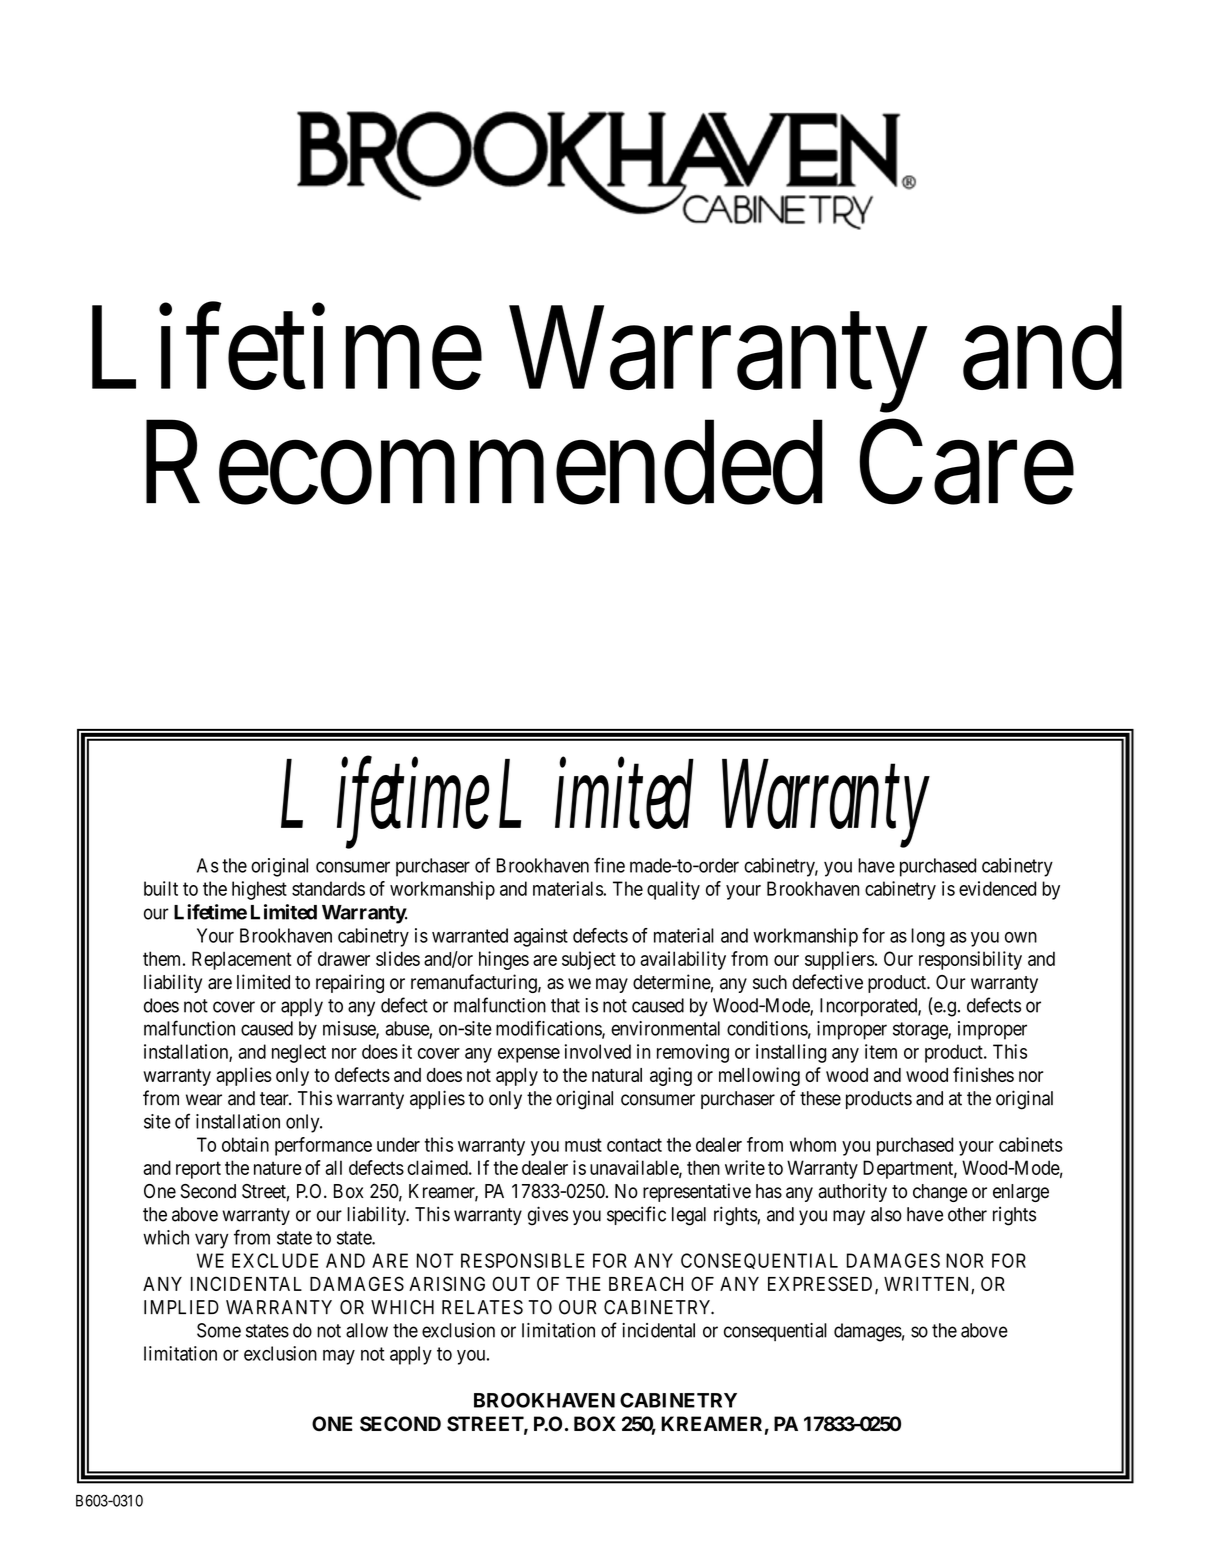 This image has height=1565, width=1209. What do you see at coordinates (242, 960) in the image?
I see `Replacement` at bounding box center [242, 960].
